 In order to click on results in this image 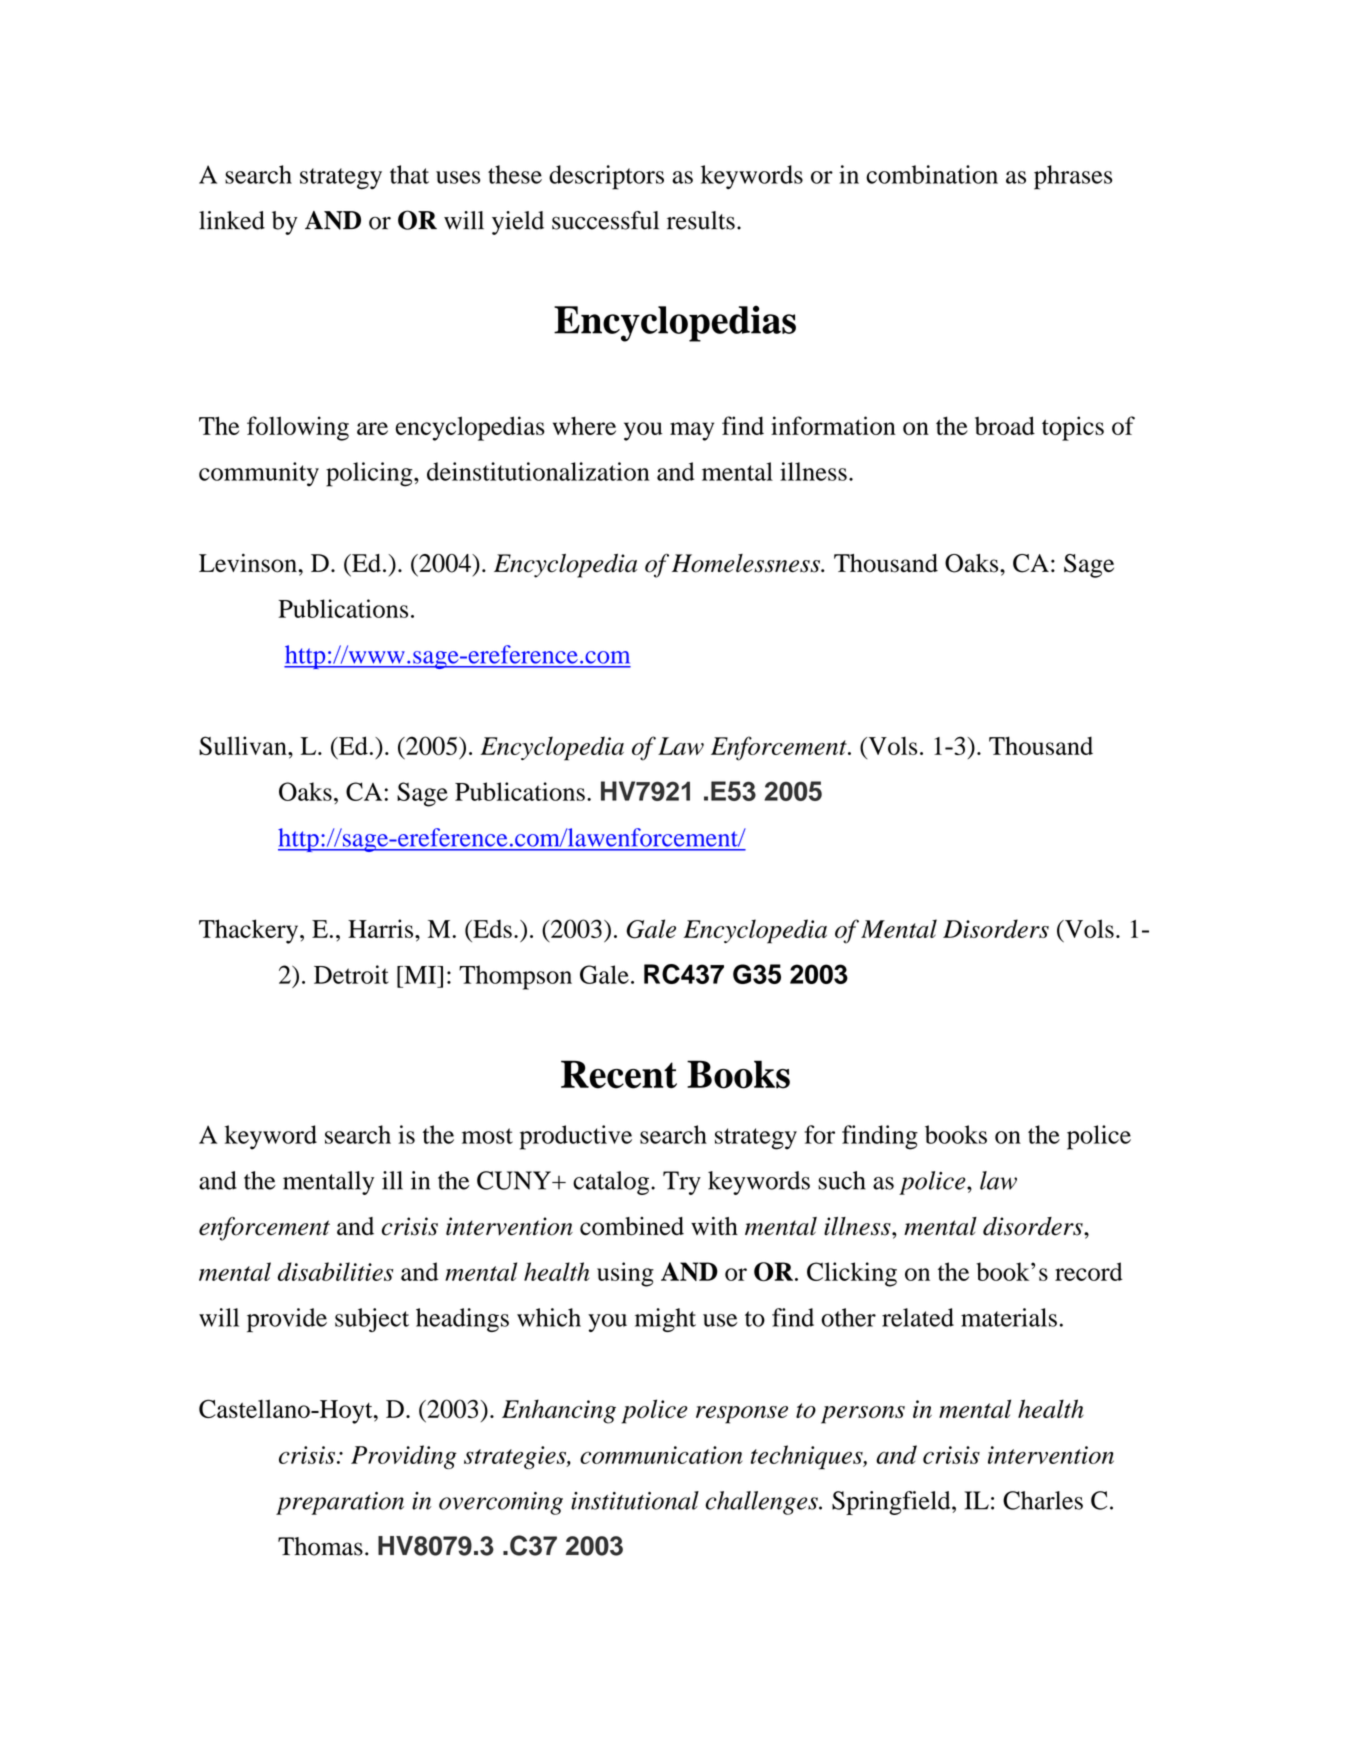, I will do `click(701, 220)`.
